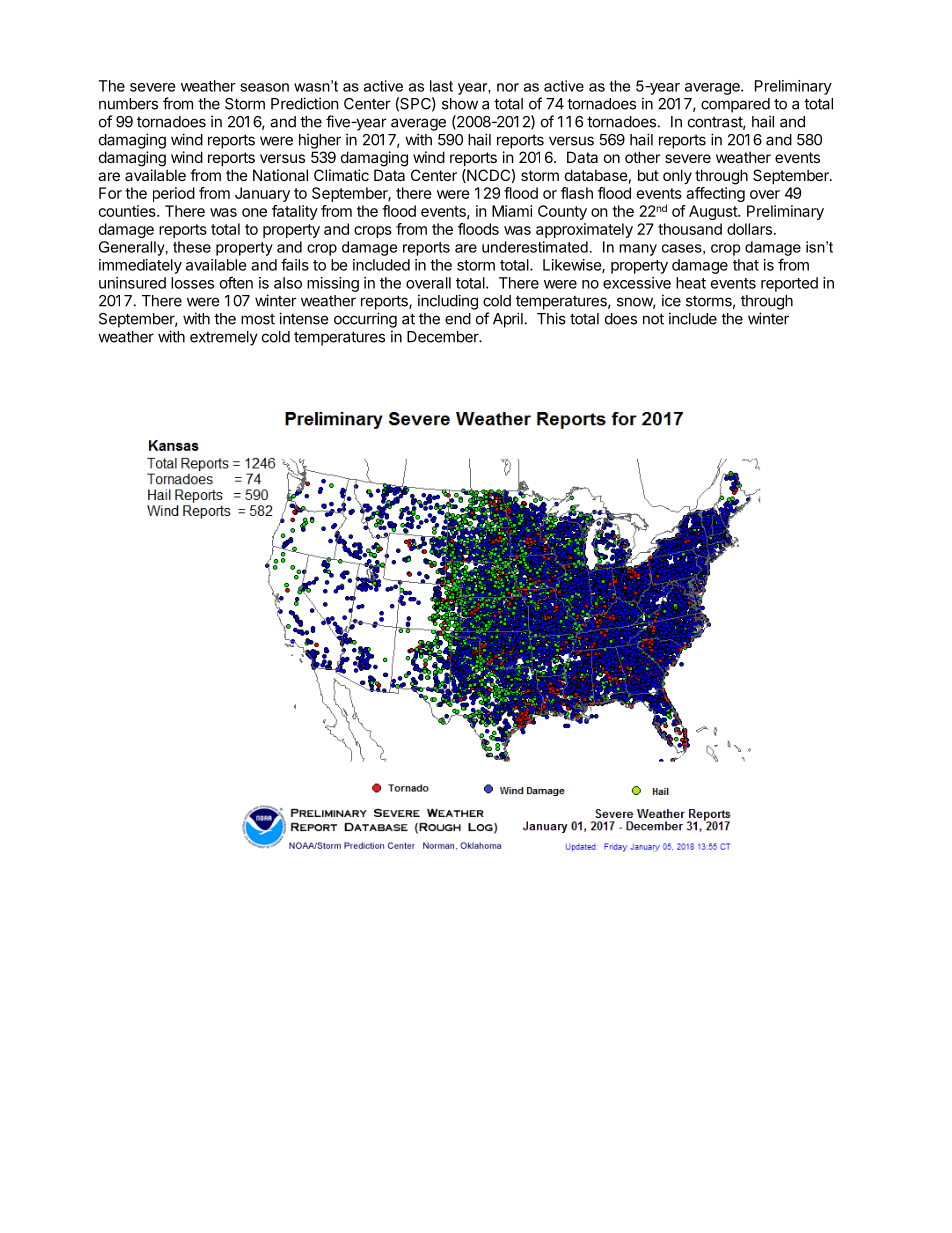 This image has height=1233, width=952. What do you see at coordinates (735, 105) in the image?
I see `compared` at bounding box center [735, 105].
